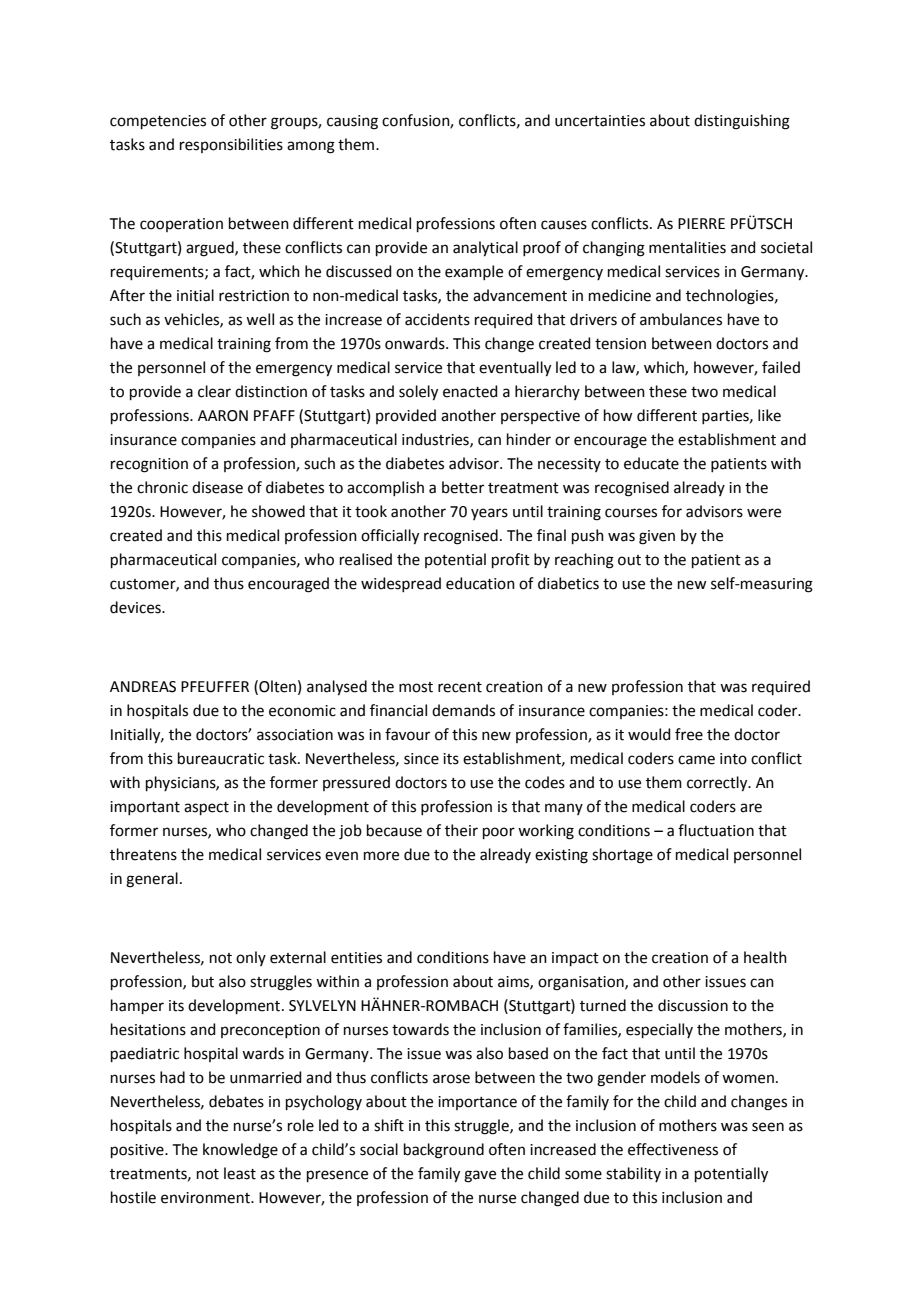 This screenshot has width=924, height=1308. Describe the element at coordinates (240, 1173) in the screenshot. I see `least` at that location.
